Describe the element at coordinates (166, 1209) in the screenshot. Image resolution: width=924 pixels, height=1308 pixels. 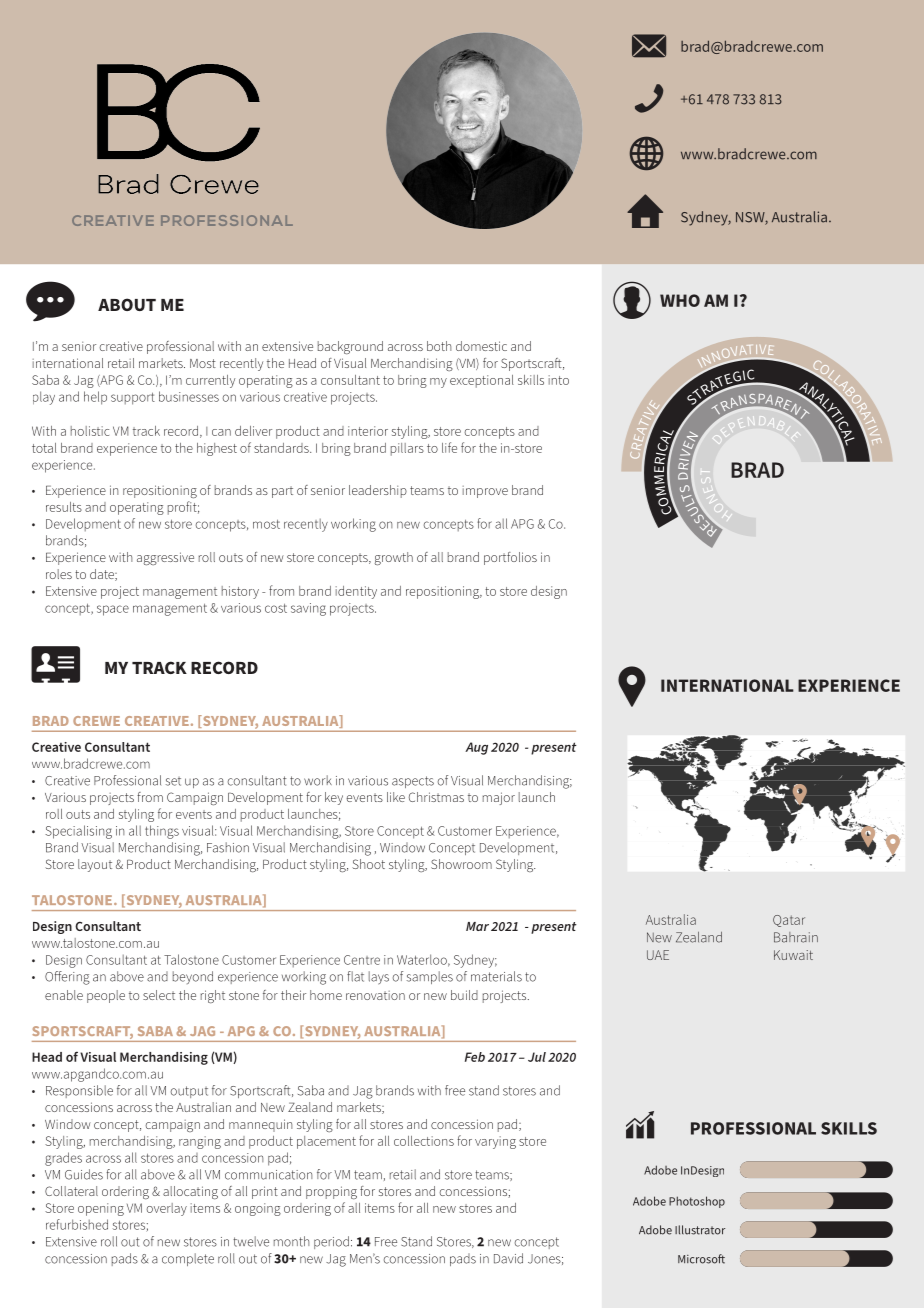
I see `overlay` at that location.
